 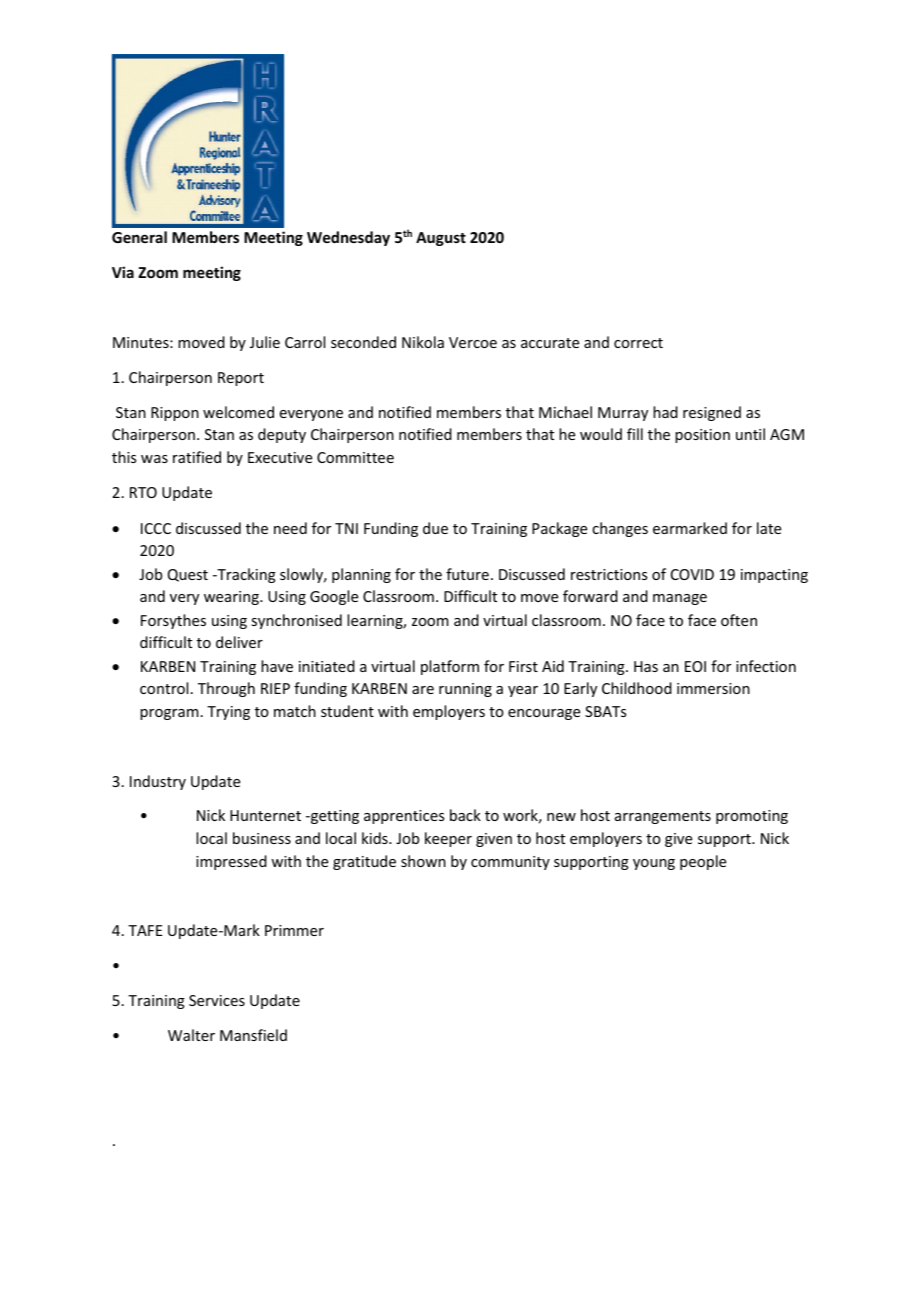 I want to click on Services, so click(x=217, y=1000).
